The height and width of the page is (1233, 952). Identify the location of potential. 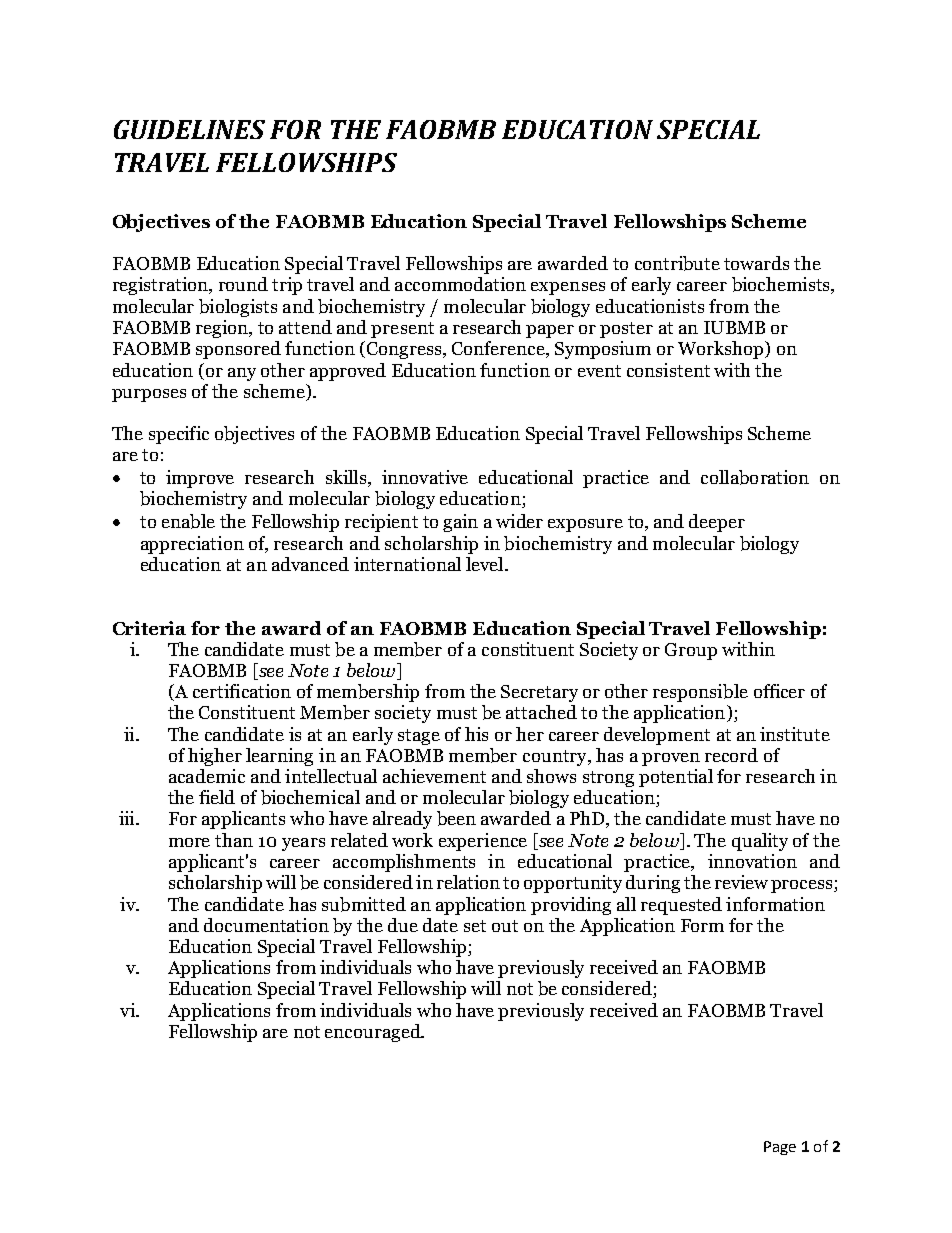
(676, 778).
